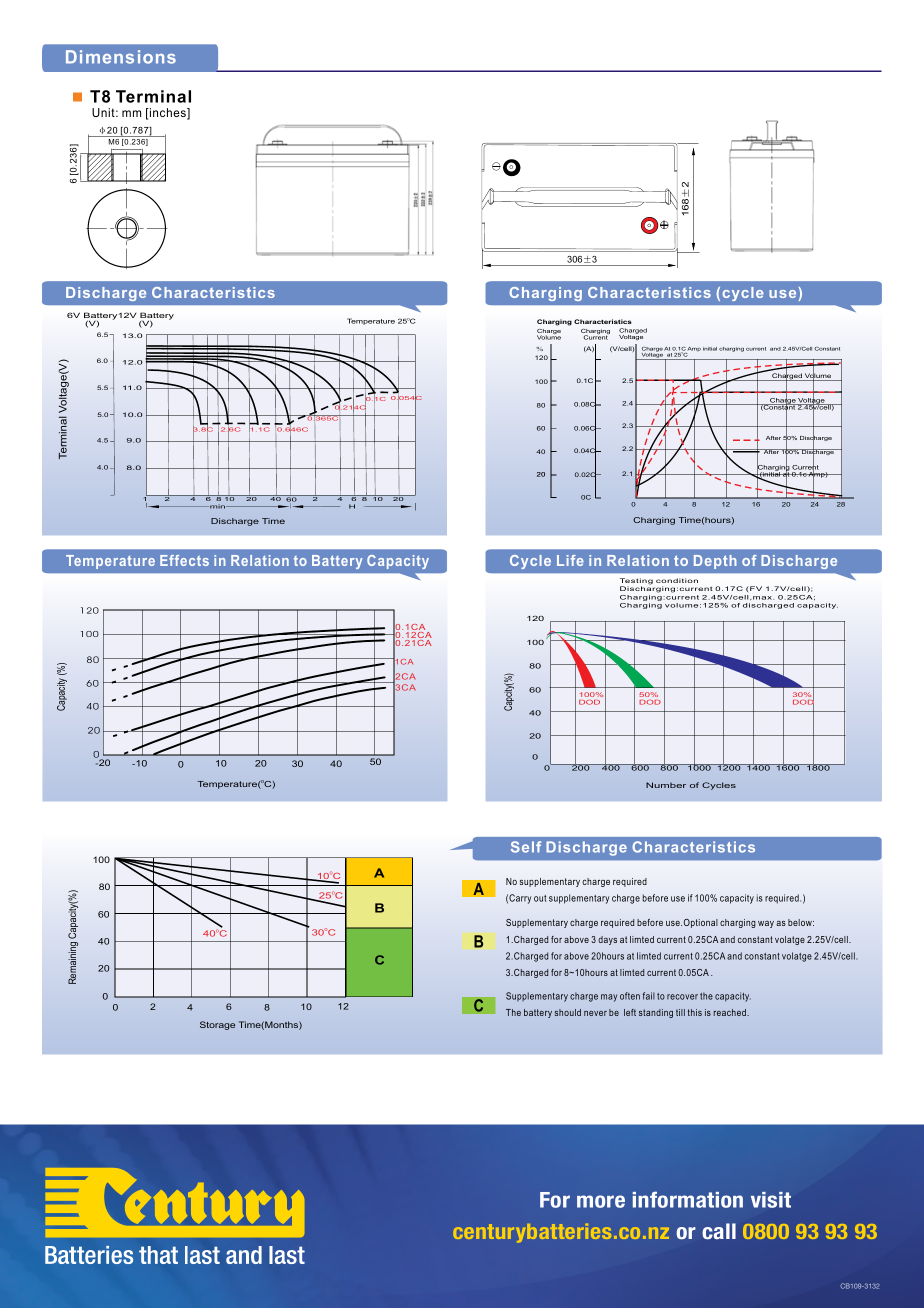 The height and width of the screenshot is (1308, 924). Describe the element at coordinates (636, 582) in the screenshot. I see `Testing` at that location.
